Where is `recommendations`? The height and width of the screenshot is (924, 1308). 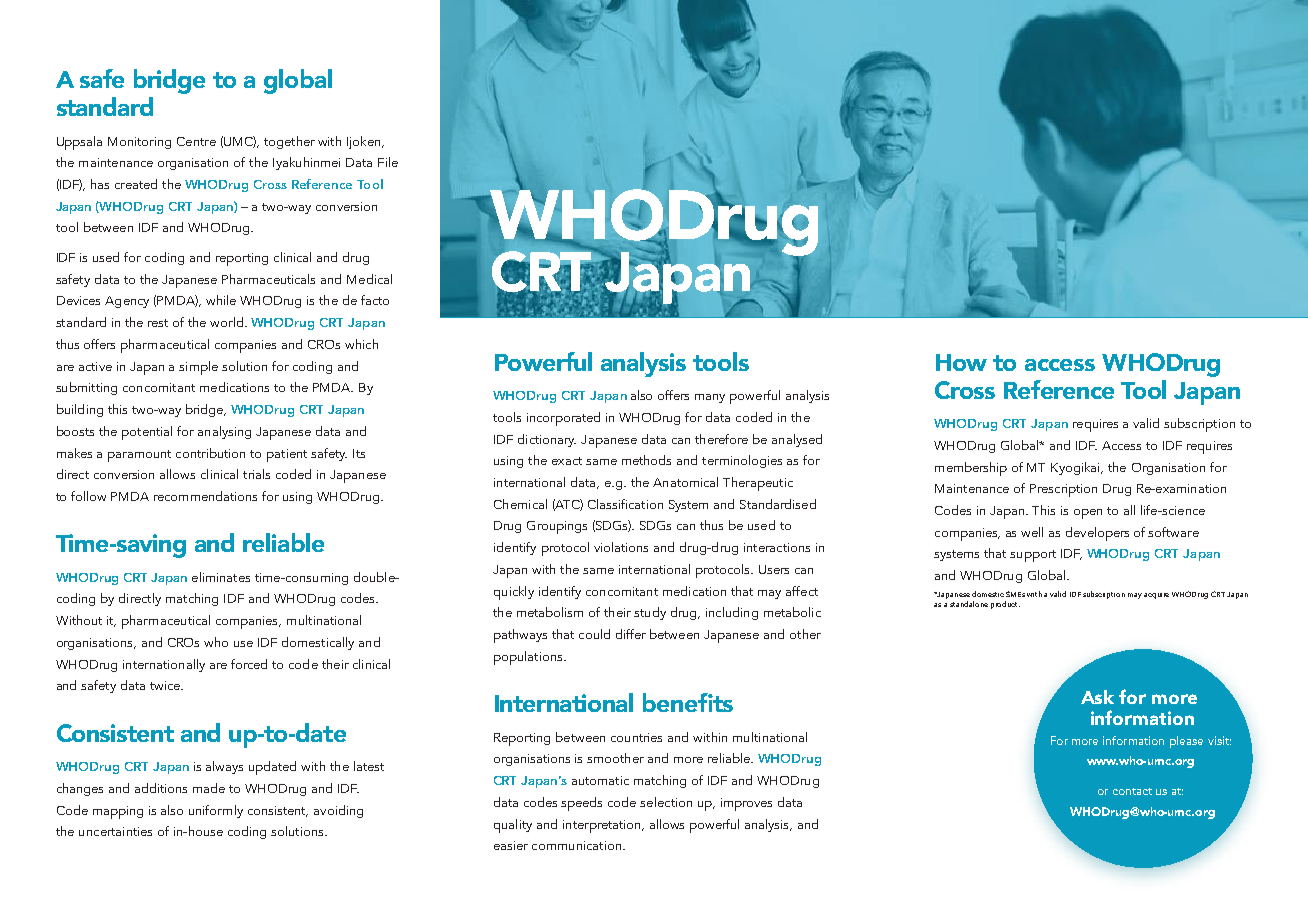 recommendations is located at coordinates (205, 496).
